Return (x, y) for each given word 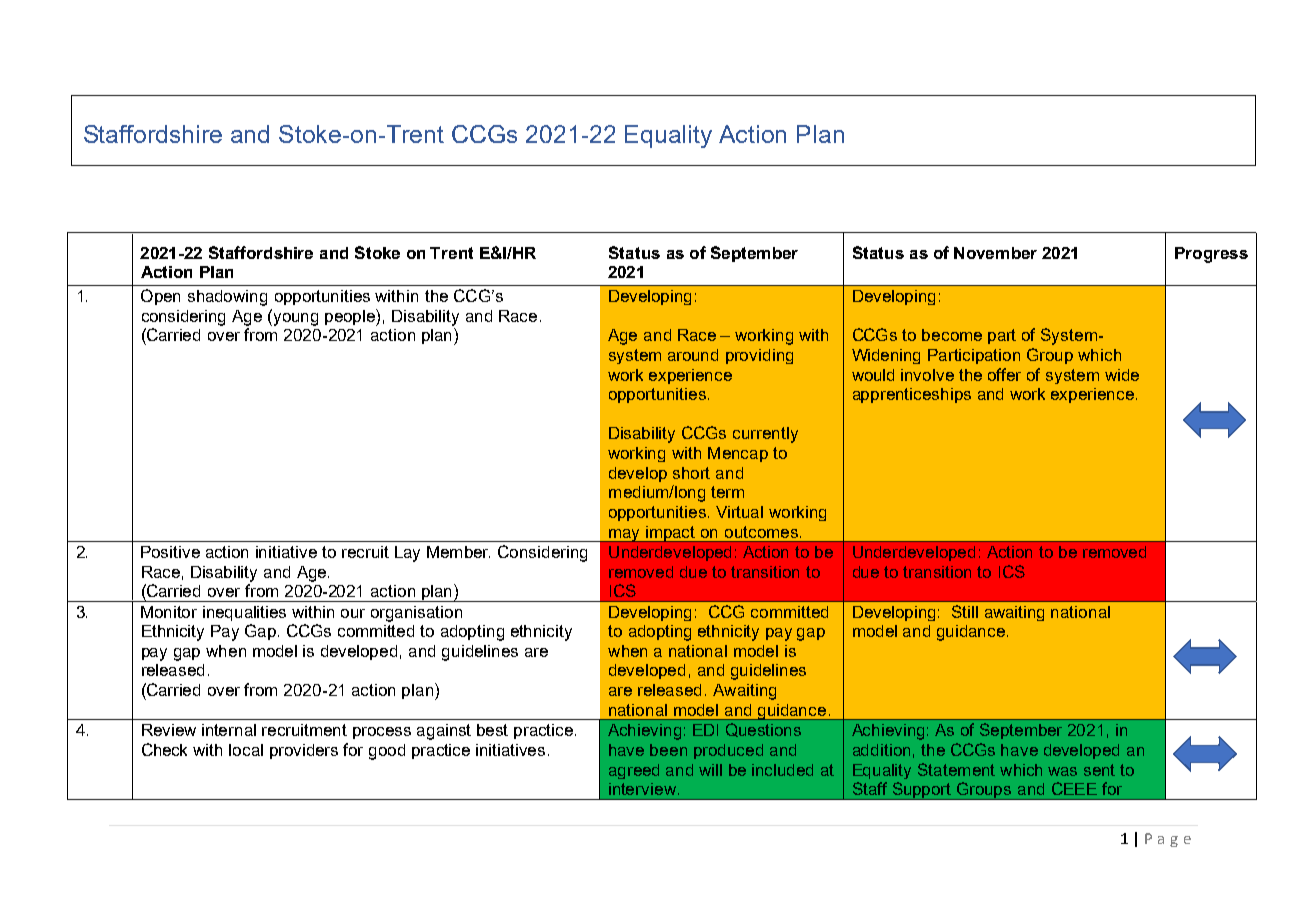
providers (304, 751)
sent (1099, 770)
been (668, 750)
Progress (1211, 255)
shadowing (227, 298)
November (995, 253)
